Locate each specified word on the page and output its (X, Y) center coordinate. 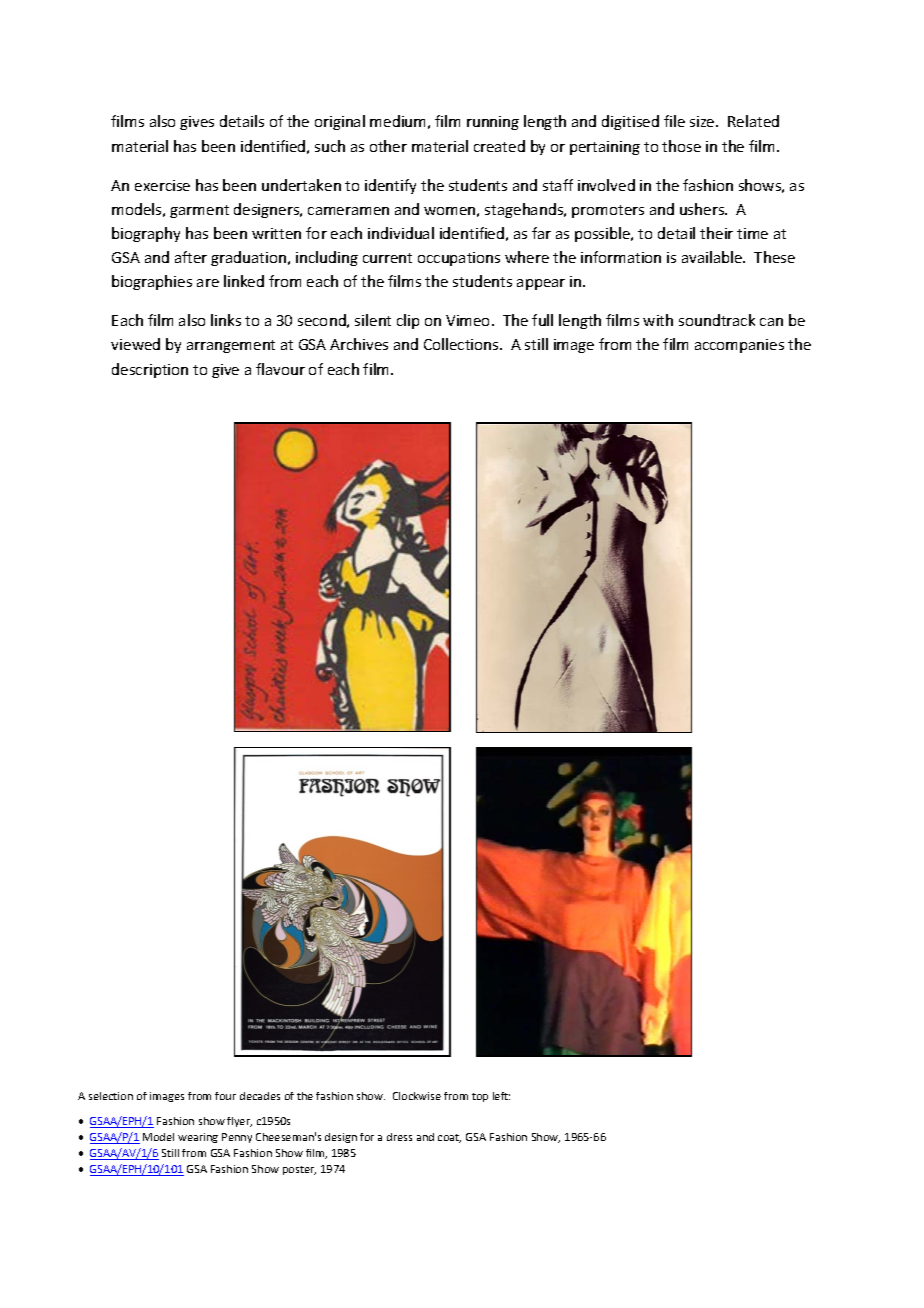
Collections (462, 344)
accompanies (739, 346)
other (388, 146)
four (225, 1096)
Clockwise (417, 1096)
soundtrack (717, 320)
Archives (359, 344)
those (681, 146)
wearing (198, 1138)
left (501, 1096)
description (150, 370)
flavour (280, 369)
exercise (162, 185)
